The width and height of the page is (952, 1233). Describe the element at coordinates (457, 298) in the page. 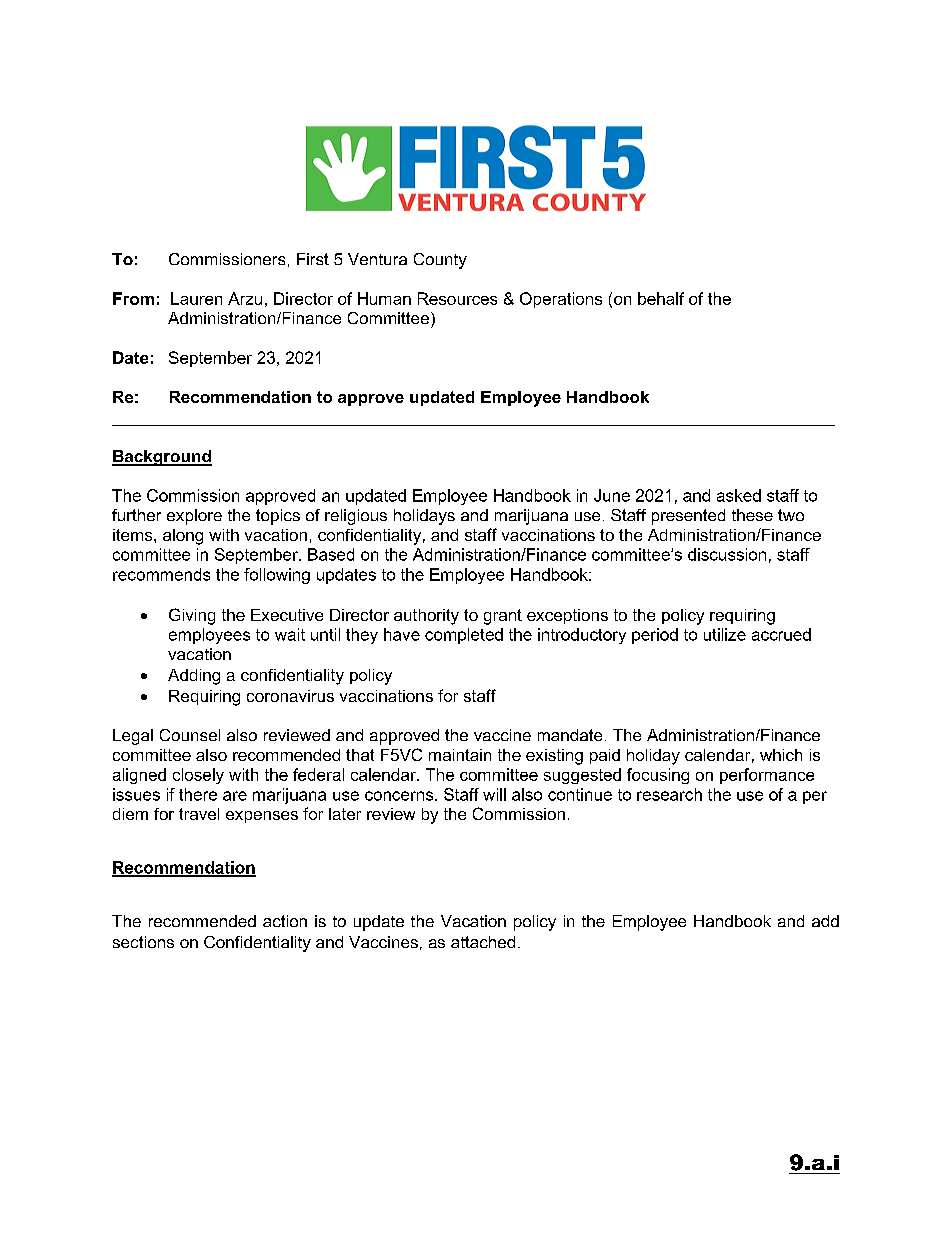

I see `Resources` at that location.
